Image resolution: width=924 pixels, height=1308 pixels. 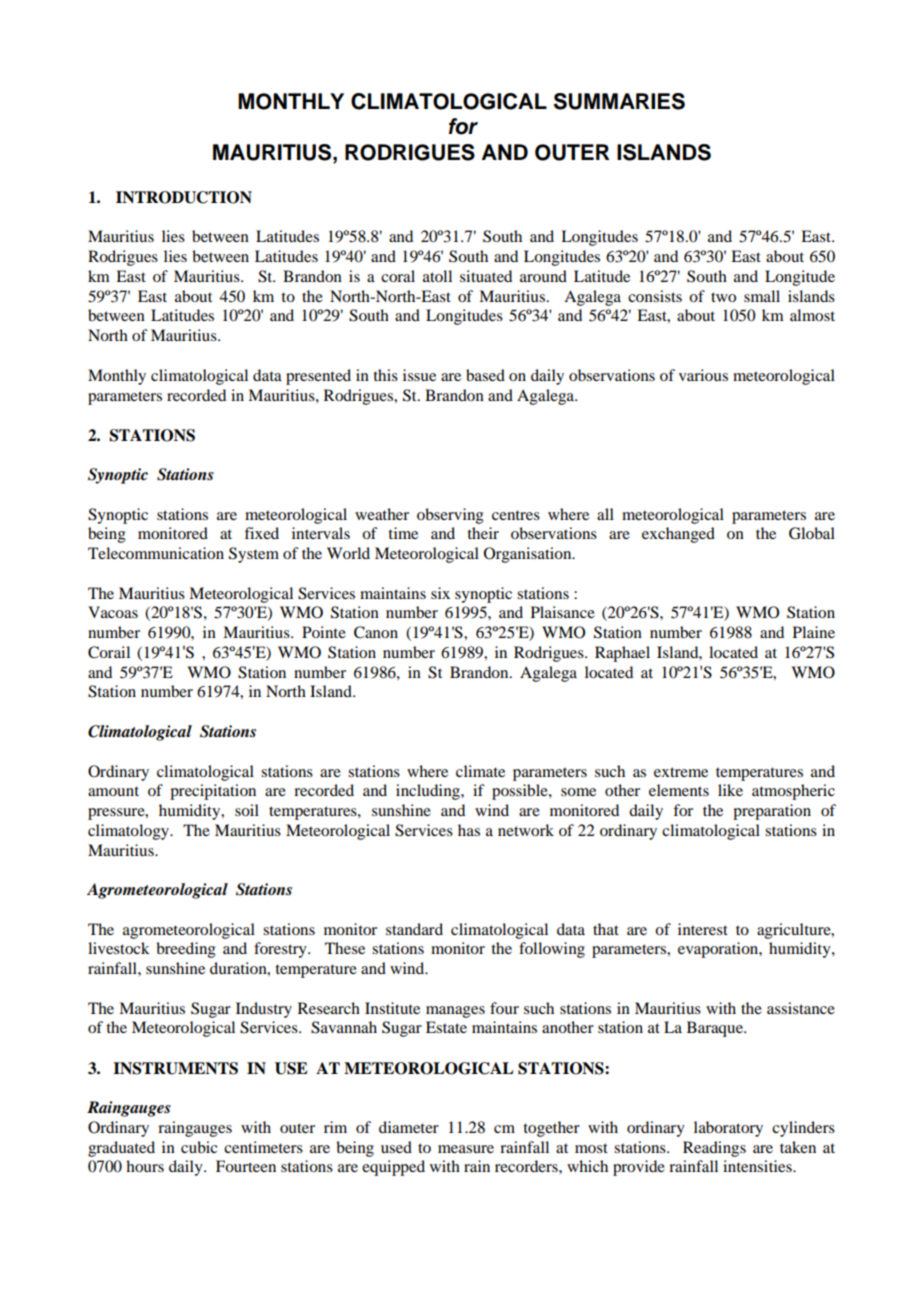 I want to click on cubic, so click(x=199, y=1147).
